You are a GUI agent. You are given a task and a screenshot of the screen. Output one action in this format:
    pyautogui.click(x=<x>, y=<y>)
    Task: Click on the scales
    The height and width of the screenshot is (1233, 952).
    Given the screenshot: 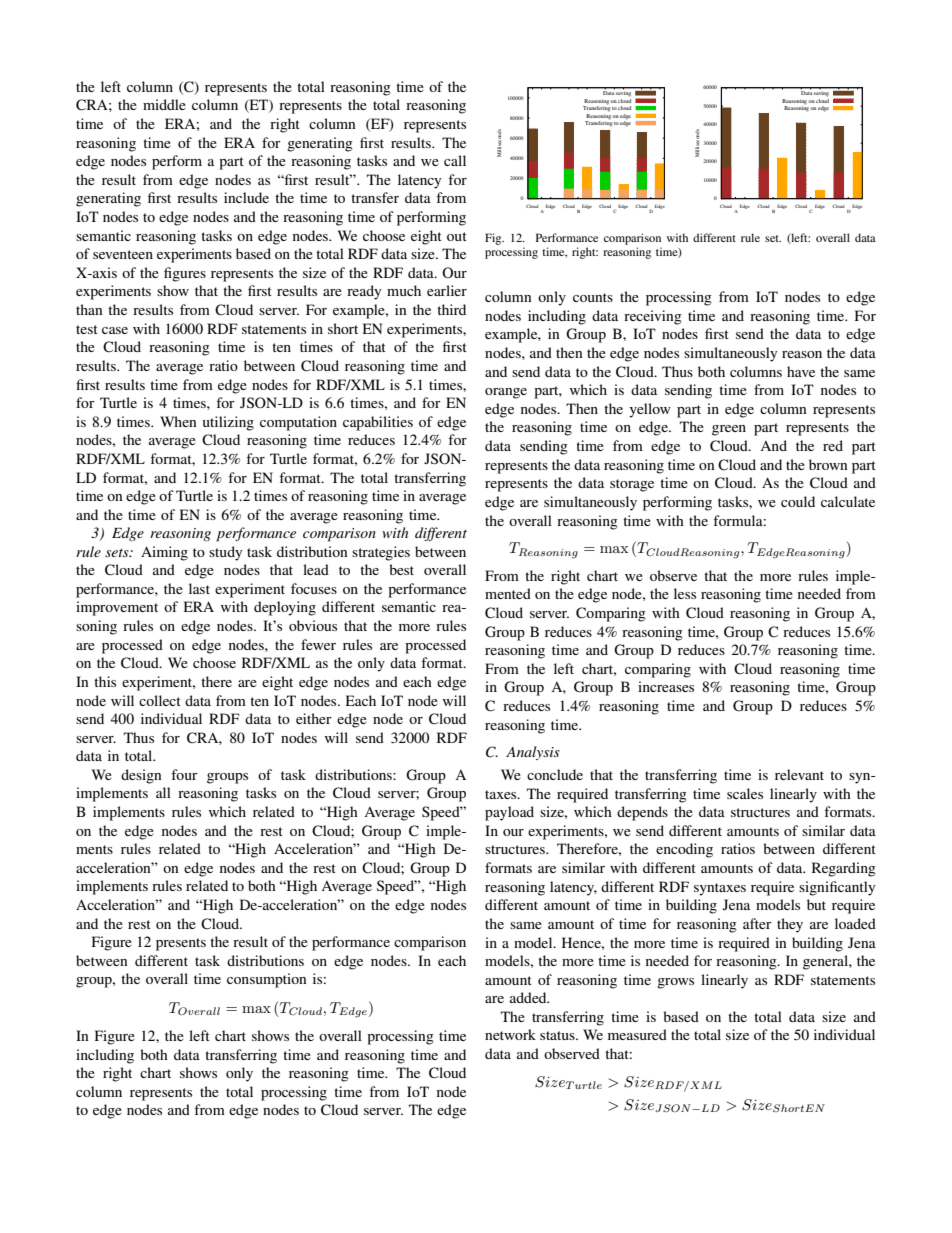 What is the action you would take?
    pyautogui.click(x=745, y=793)
